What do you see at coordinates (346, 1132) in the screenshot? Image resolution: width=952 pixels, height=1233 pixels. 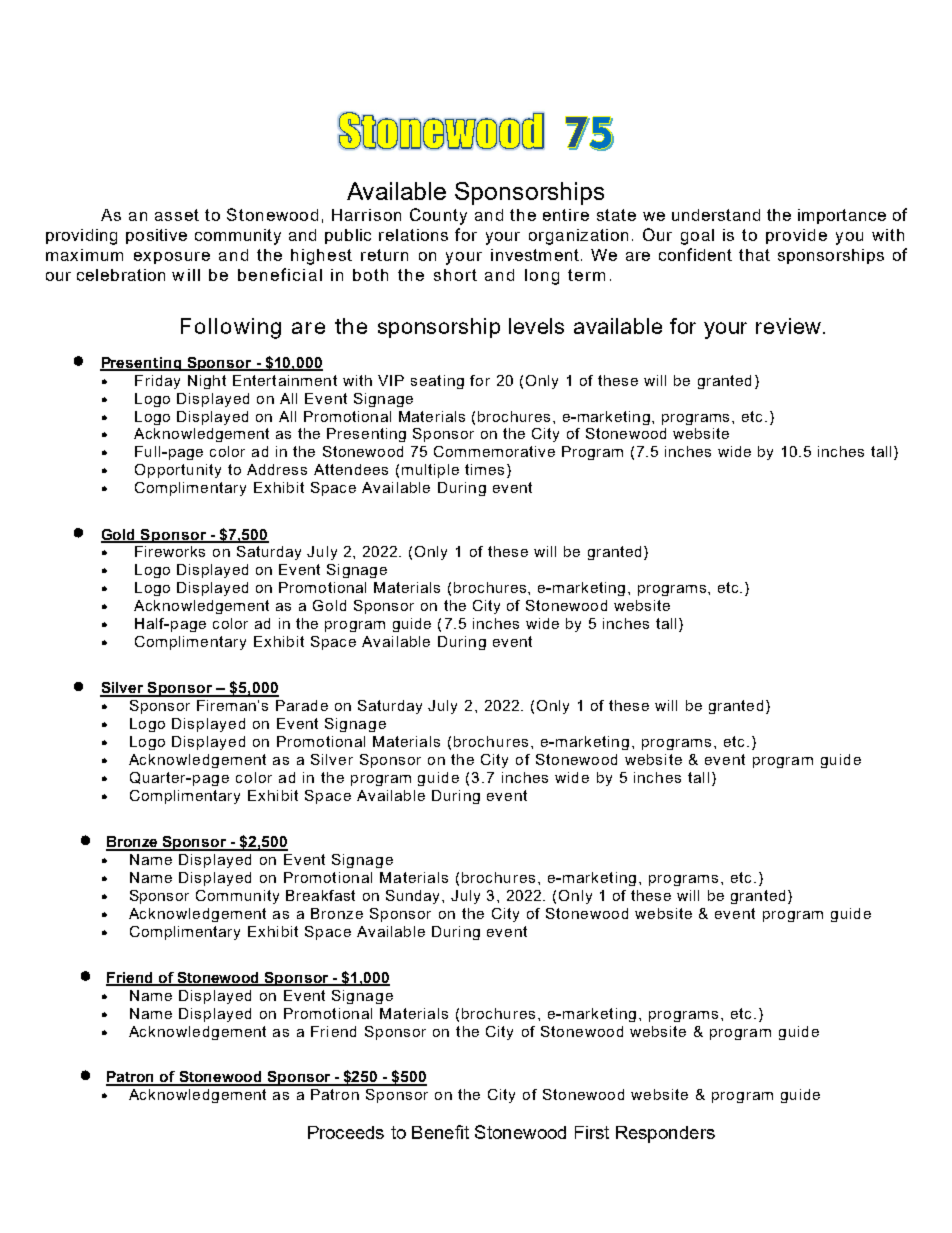 I see `Proceeds` at bounding box center [346, 1132].
